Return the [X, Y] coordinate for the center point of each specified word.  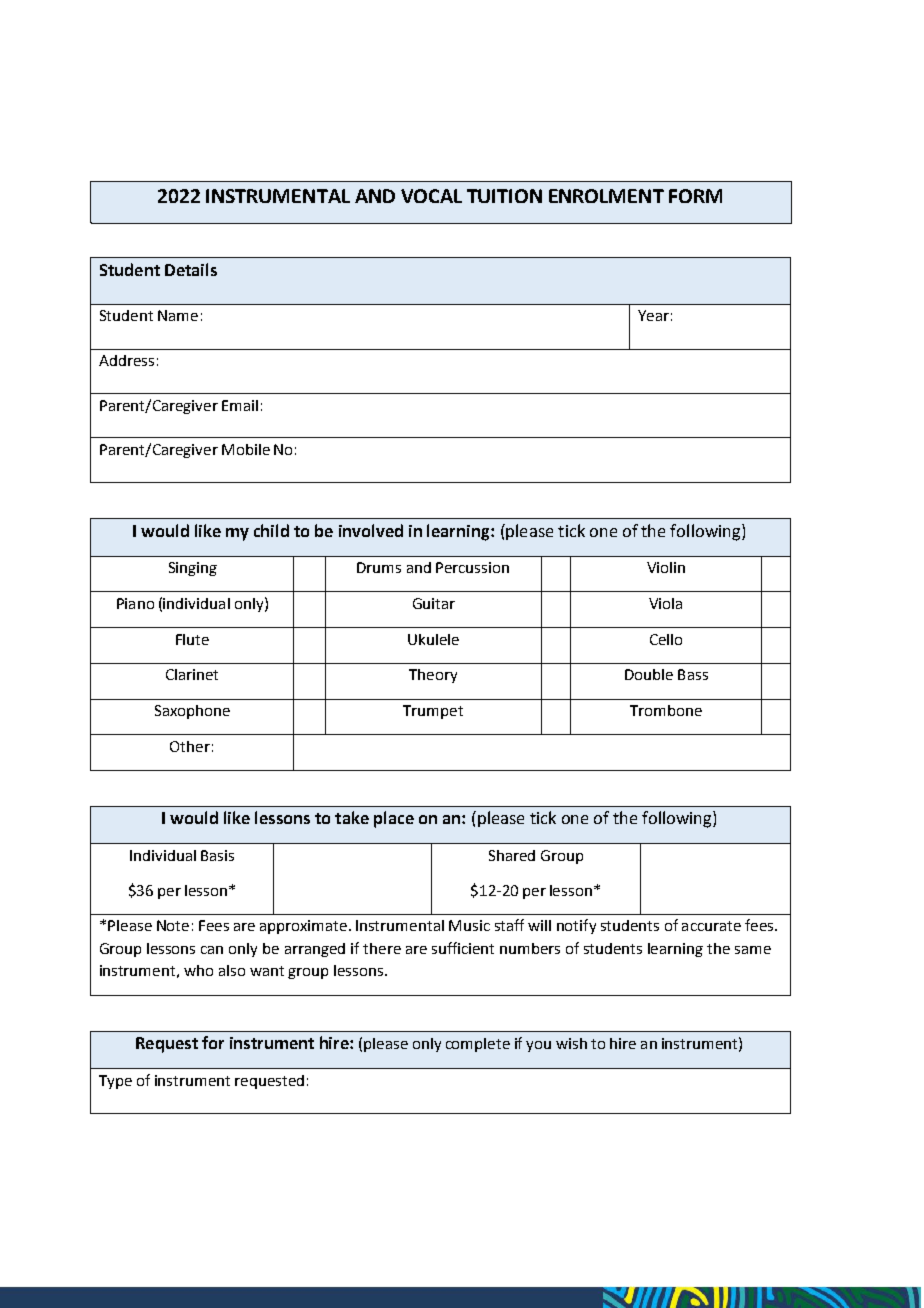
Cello [666, 639]
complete [478, 1045]
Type [115, 1082]
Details [191, 269]
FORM [695, 196]
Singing [193, 569]
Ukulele [433, 639]
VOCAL [431, 196]
